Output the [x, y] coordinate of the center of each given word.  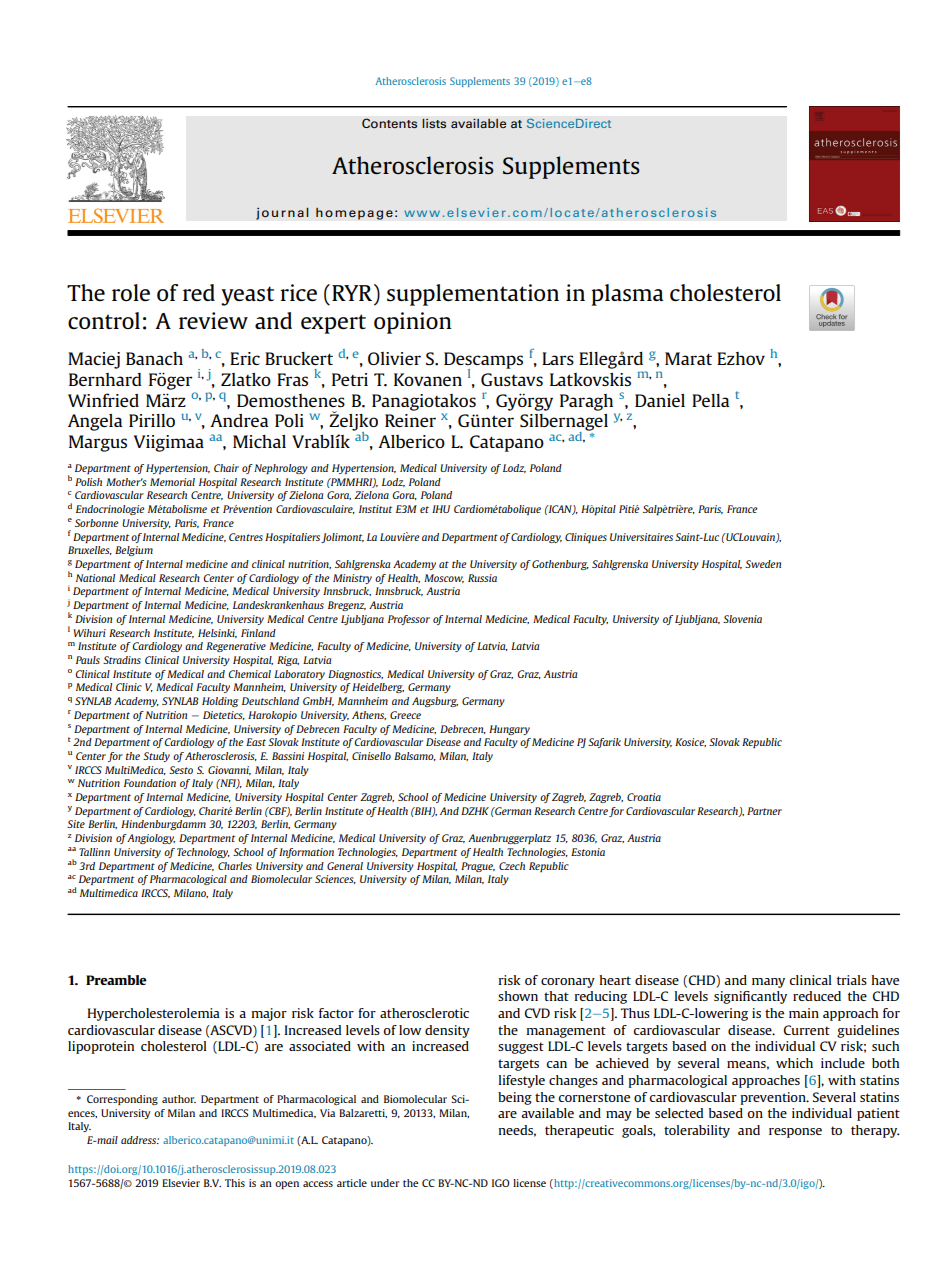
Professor [409, 620]
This [235, 1183]
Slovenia [742, 619]
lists [434, 123]
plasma [627, 295]
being [515, 1098]
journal [282, 213]
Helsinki [217, 633]
